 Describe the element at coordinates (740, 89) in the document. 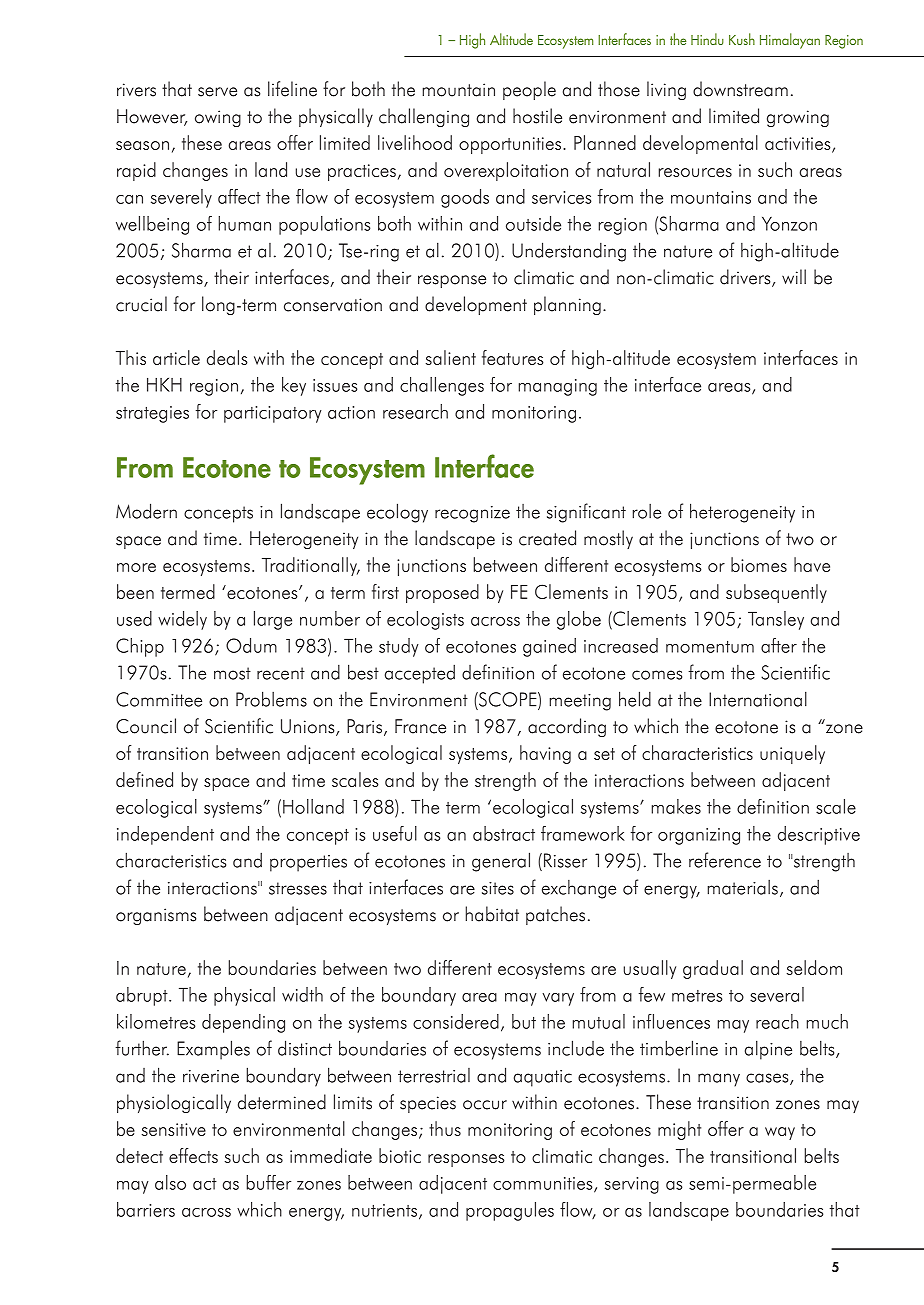

I see `downstream` at that location.
